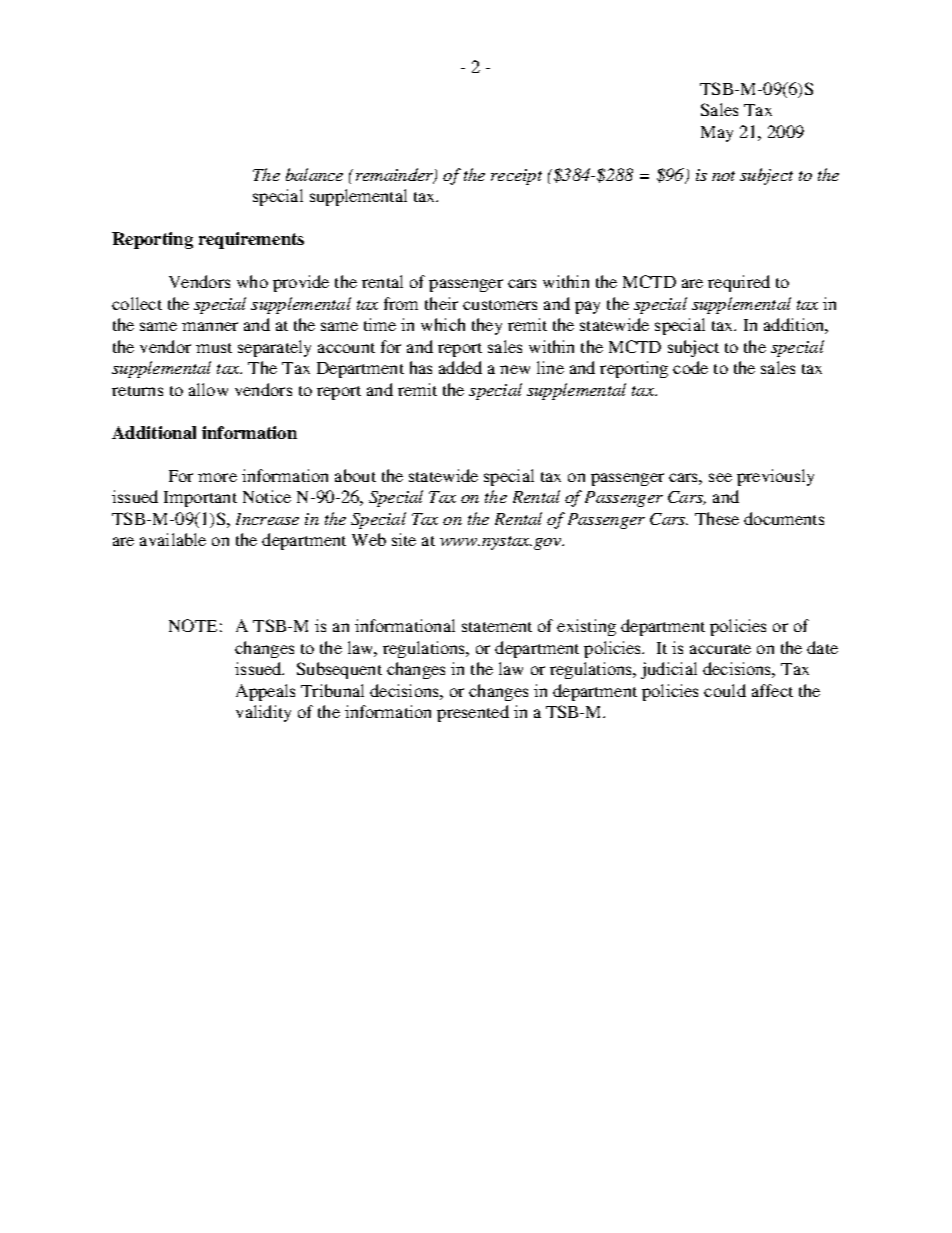 Image resolution: width=952 pixels, height=1233 pixels. What do you see at coordinates (265, 692) in the page?
I see `Appeals` at bounding box center [265, 692].
